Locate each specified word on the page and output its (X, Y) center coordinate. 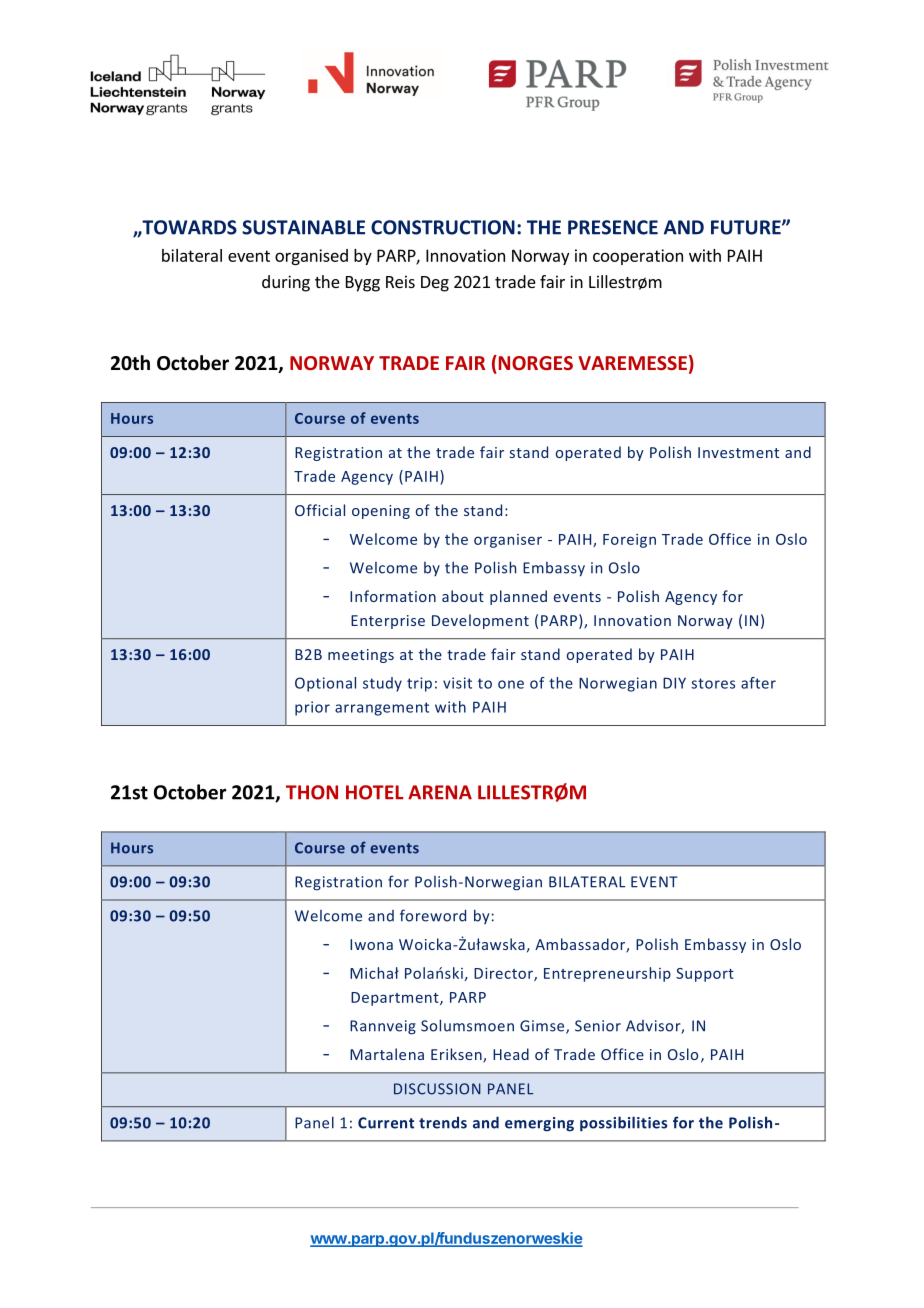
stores (713, 683)
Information (393, 596)
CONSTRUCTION (443, 227)
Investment (738, 452)
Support (705, 975)
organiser (508, 541)
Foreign (629, 541)
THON (312, 792)
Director (504, 974)
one (511, 684)
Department (396, 999)
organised (311, 257)
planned (518, 597)
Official (320, 510)
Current (386, 1123)
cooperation (638, 257)
